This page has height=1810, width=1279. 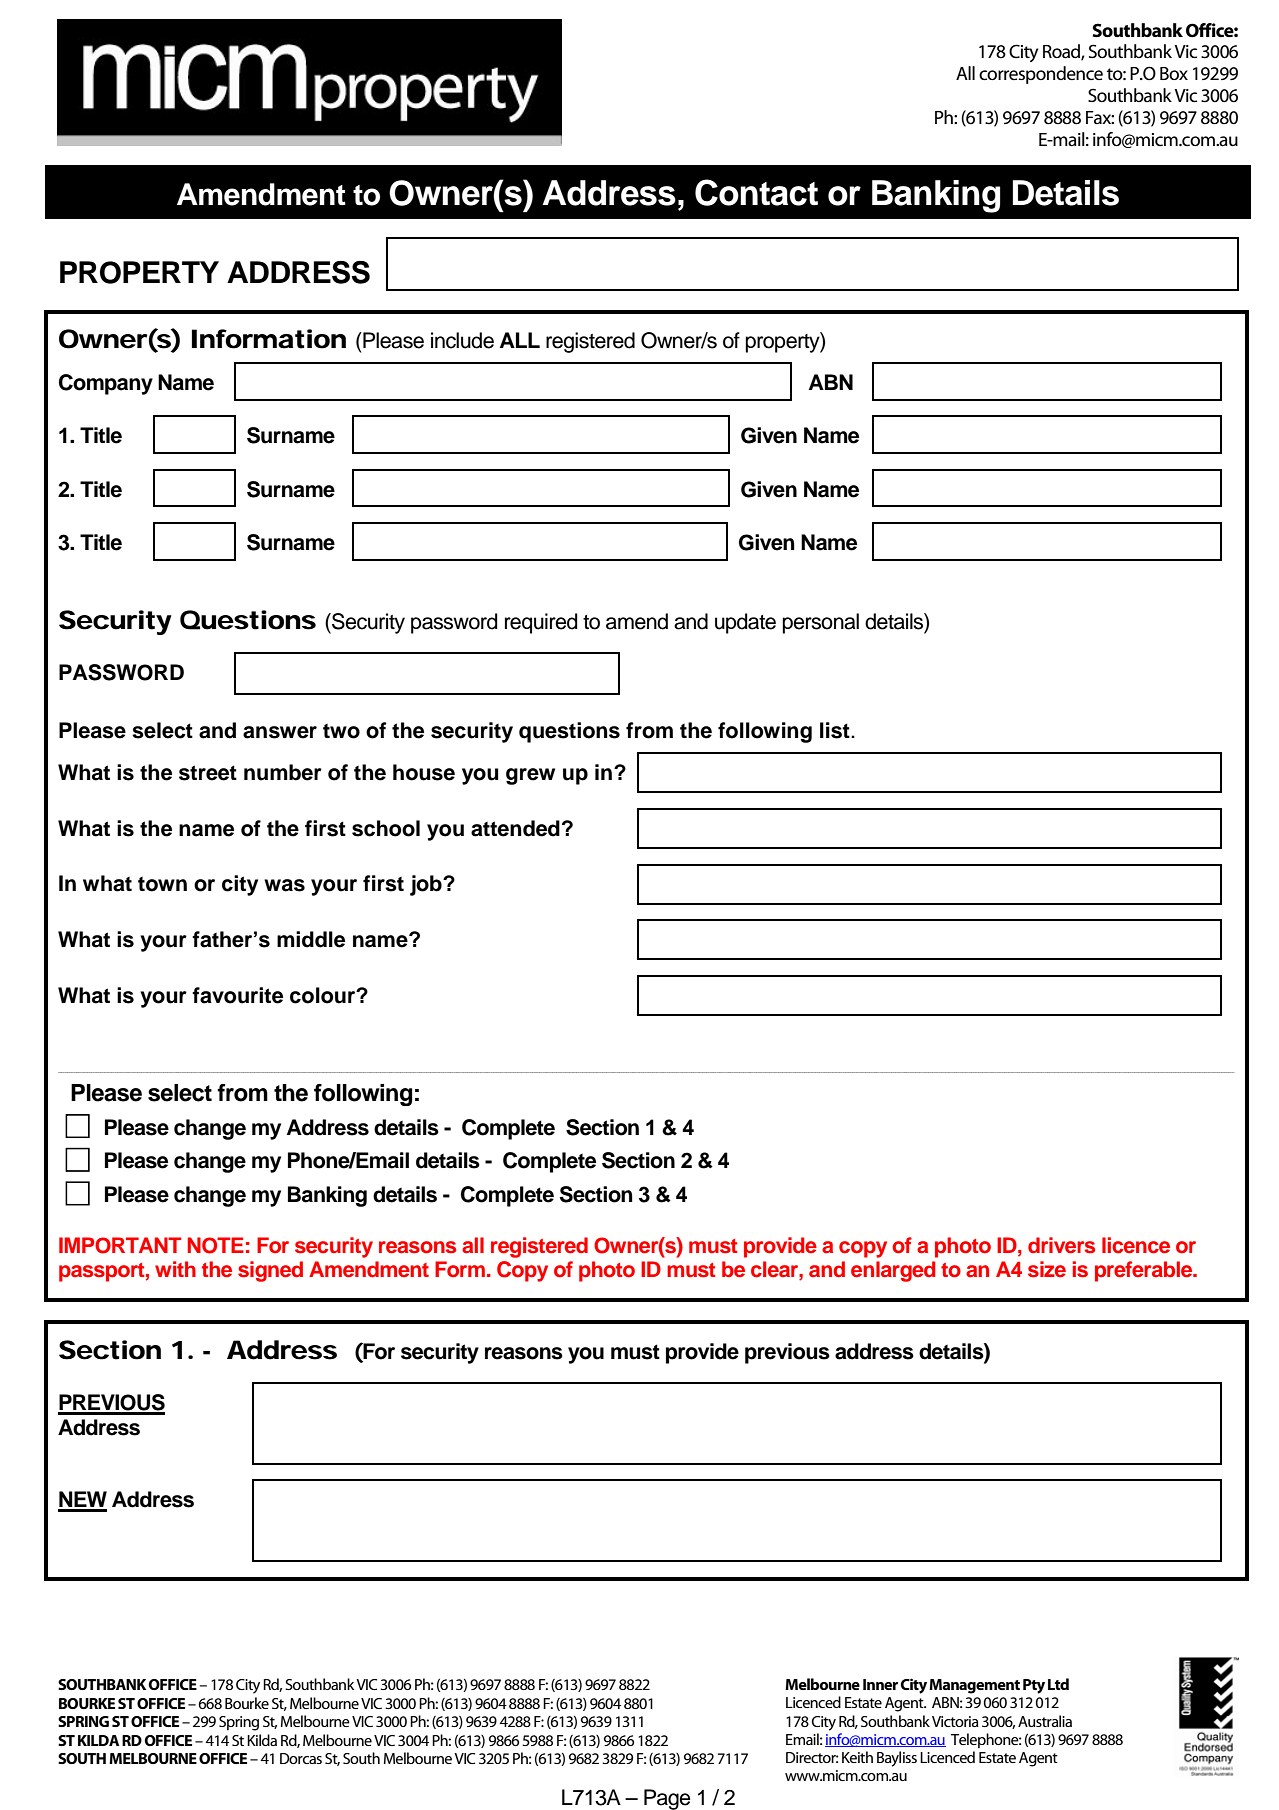 I want to click on list, so click(x=836, y=730).
